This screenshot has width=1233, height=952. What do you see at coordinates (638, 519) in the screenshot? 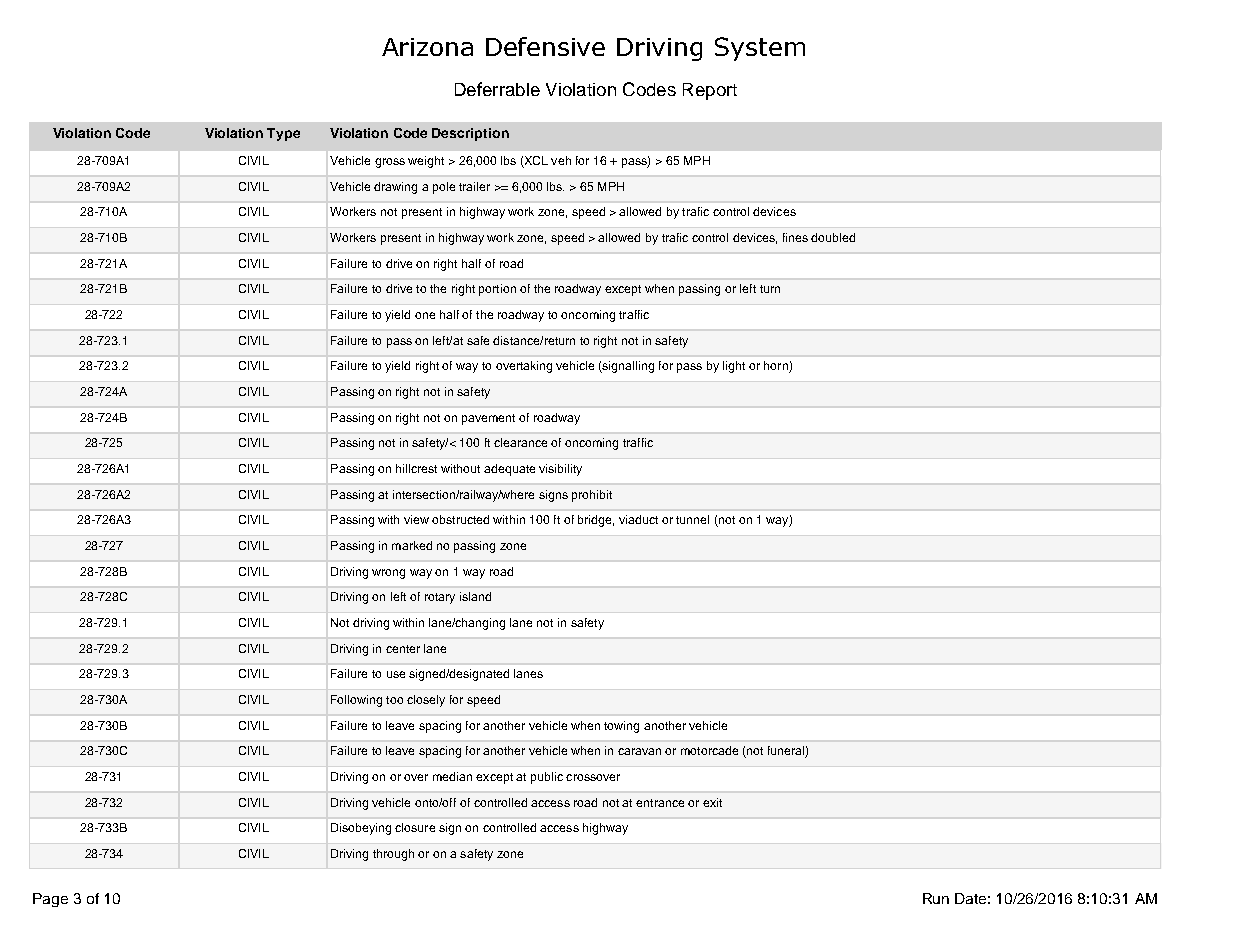
I see `viaduct` at bounding box center [638, 519].
